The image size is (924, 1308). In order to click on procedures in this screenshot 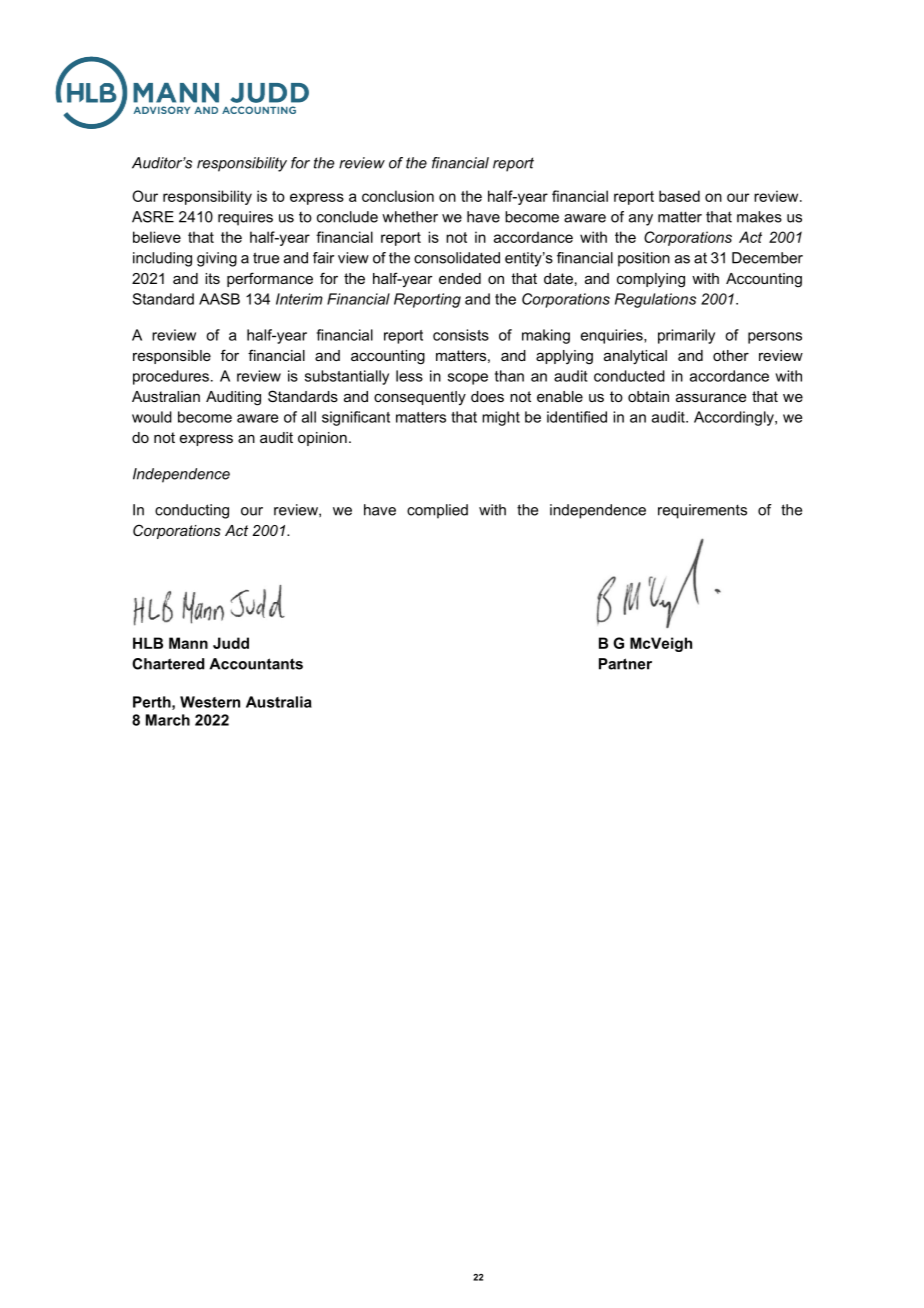, I will do `click(171, 377)`.
